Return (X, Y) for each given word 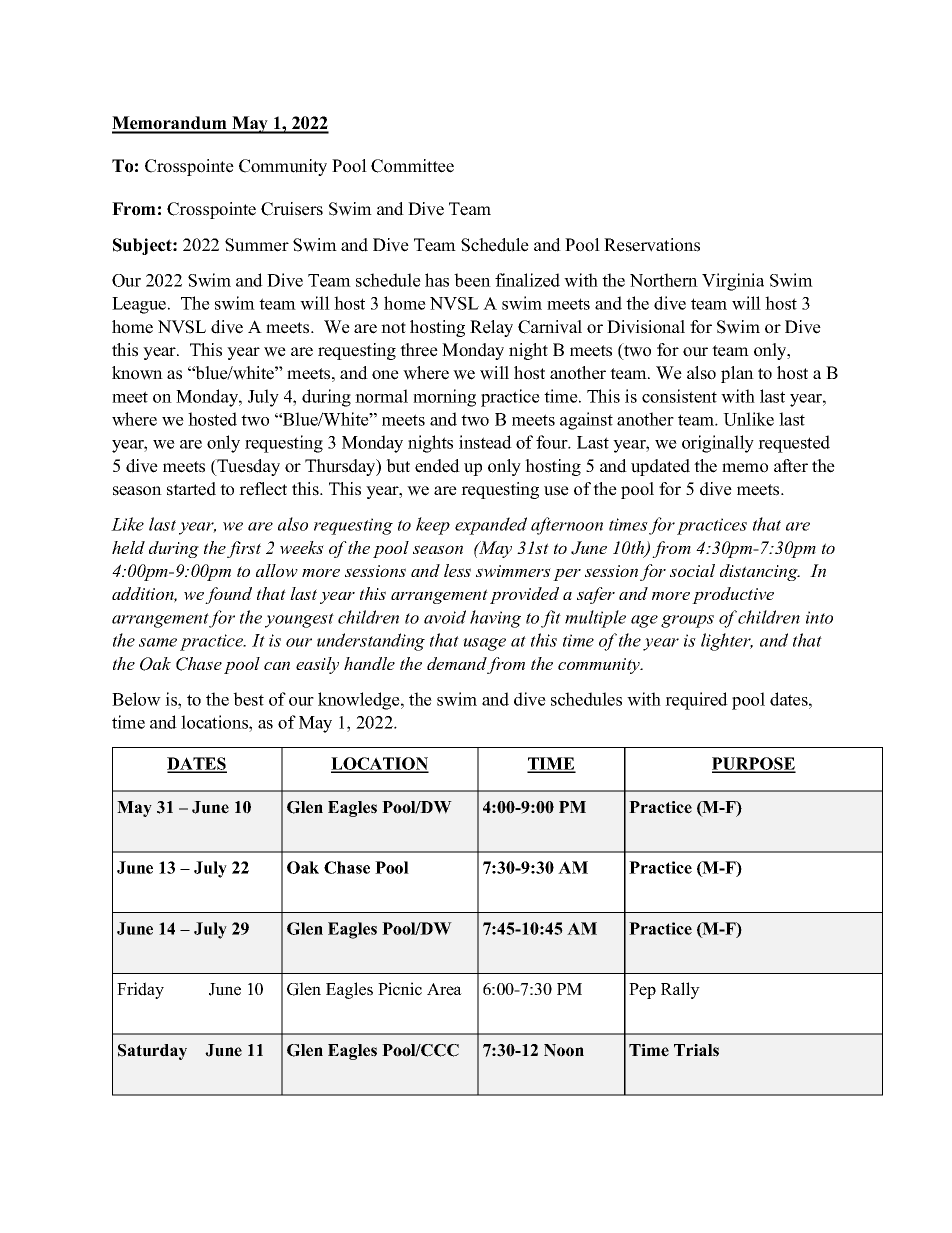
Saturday (152, 1052)
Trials (696, 1050)
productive (733, 595)
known (137, 373)
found (228, 595)
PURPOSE (754, 764)
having (495, 619)
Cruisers (292, 209)
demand (457, 665)
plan (737, 374)
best (248, 699)
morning (444, 398)
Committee (412, 166)
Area (444, 989)
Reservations (652, 245)
